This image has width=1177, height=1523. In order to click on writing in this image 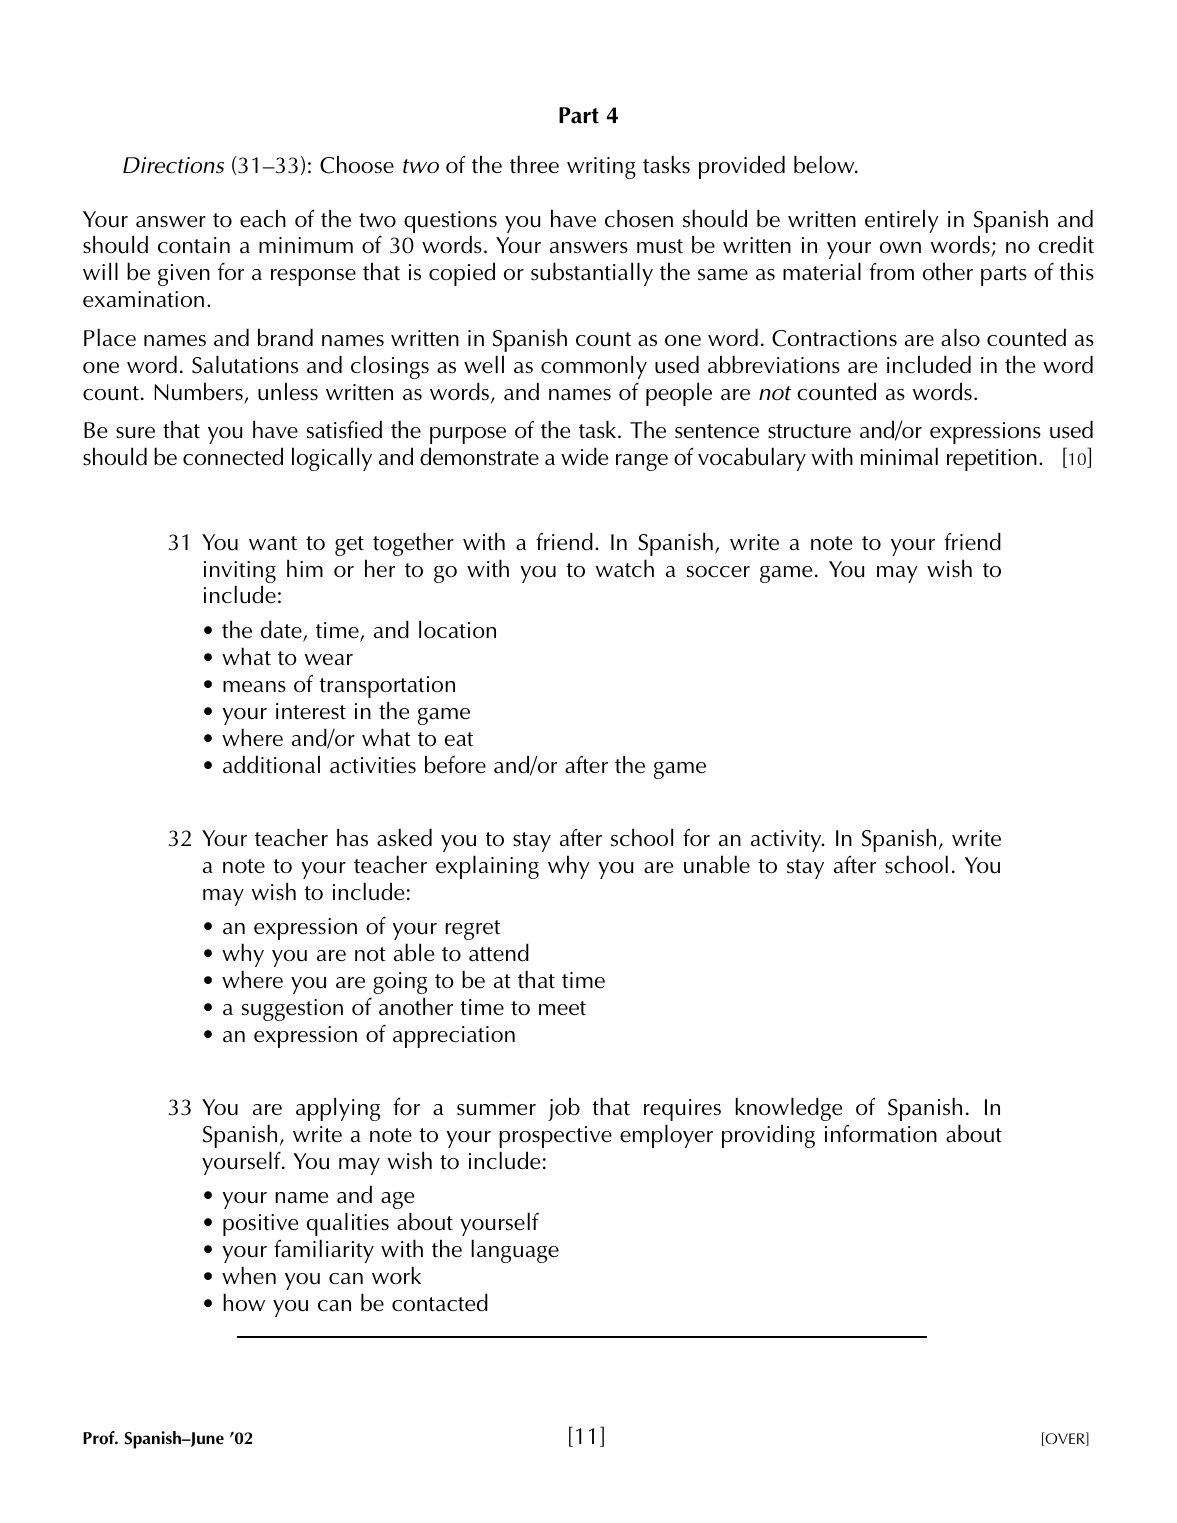, I will do `click(601, 168)`.
